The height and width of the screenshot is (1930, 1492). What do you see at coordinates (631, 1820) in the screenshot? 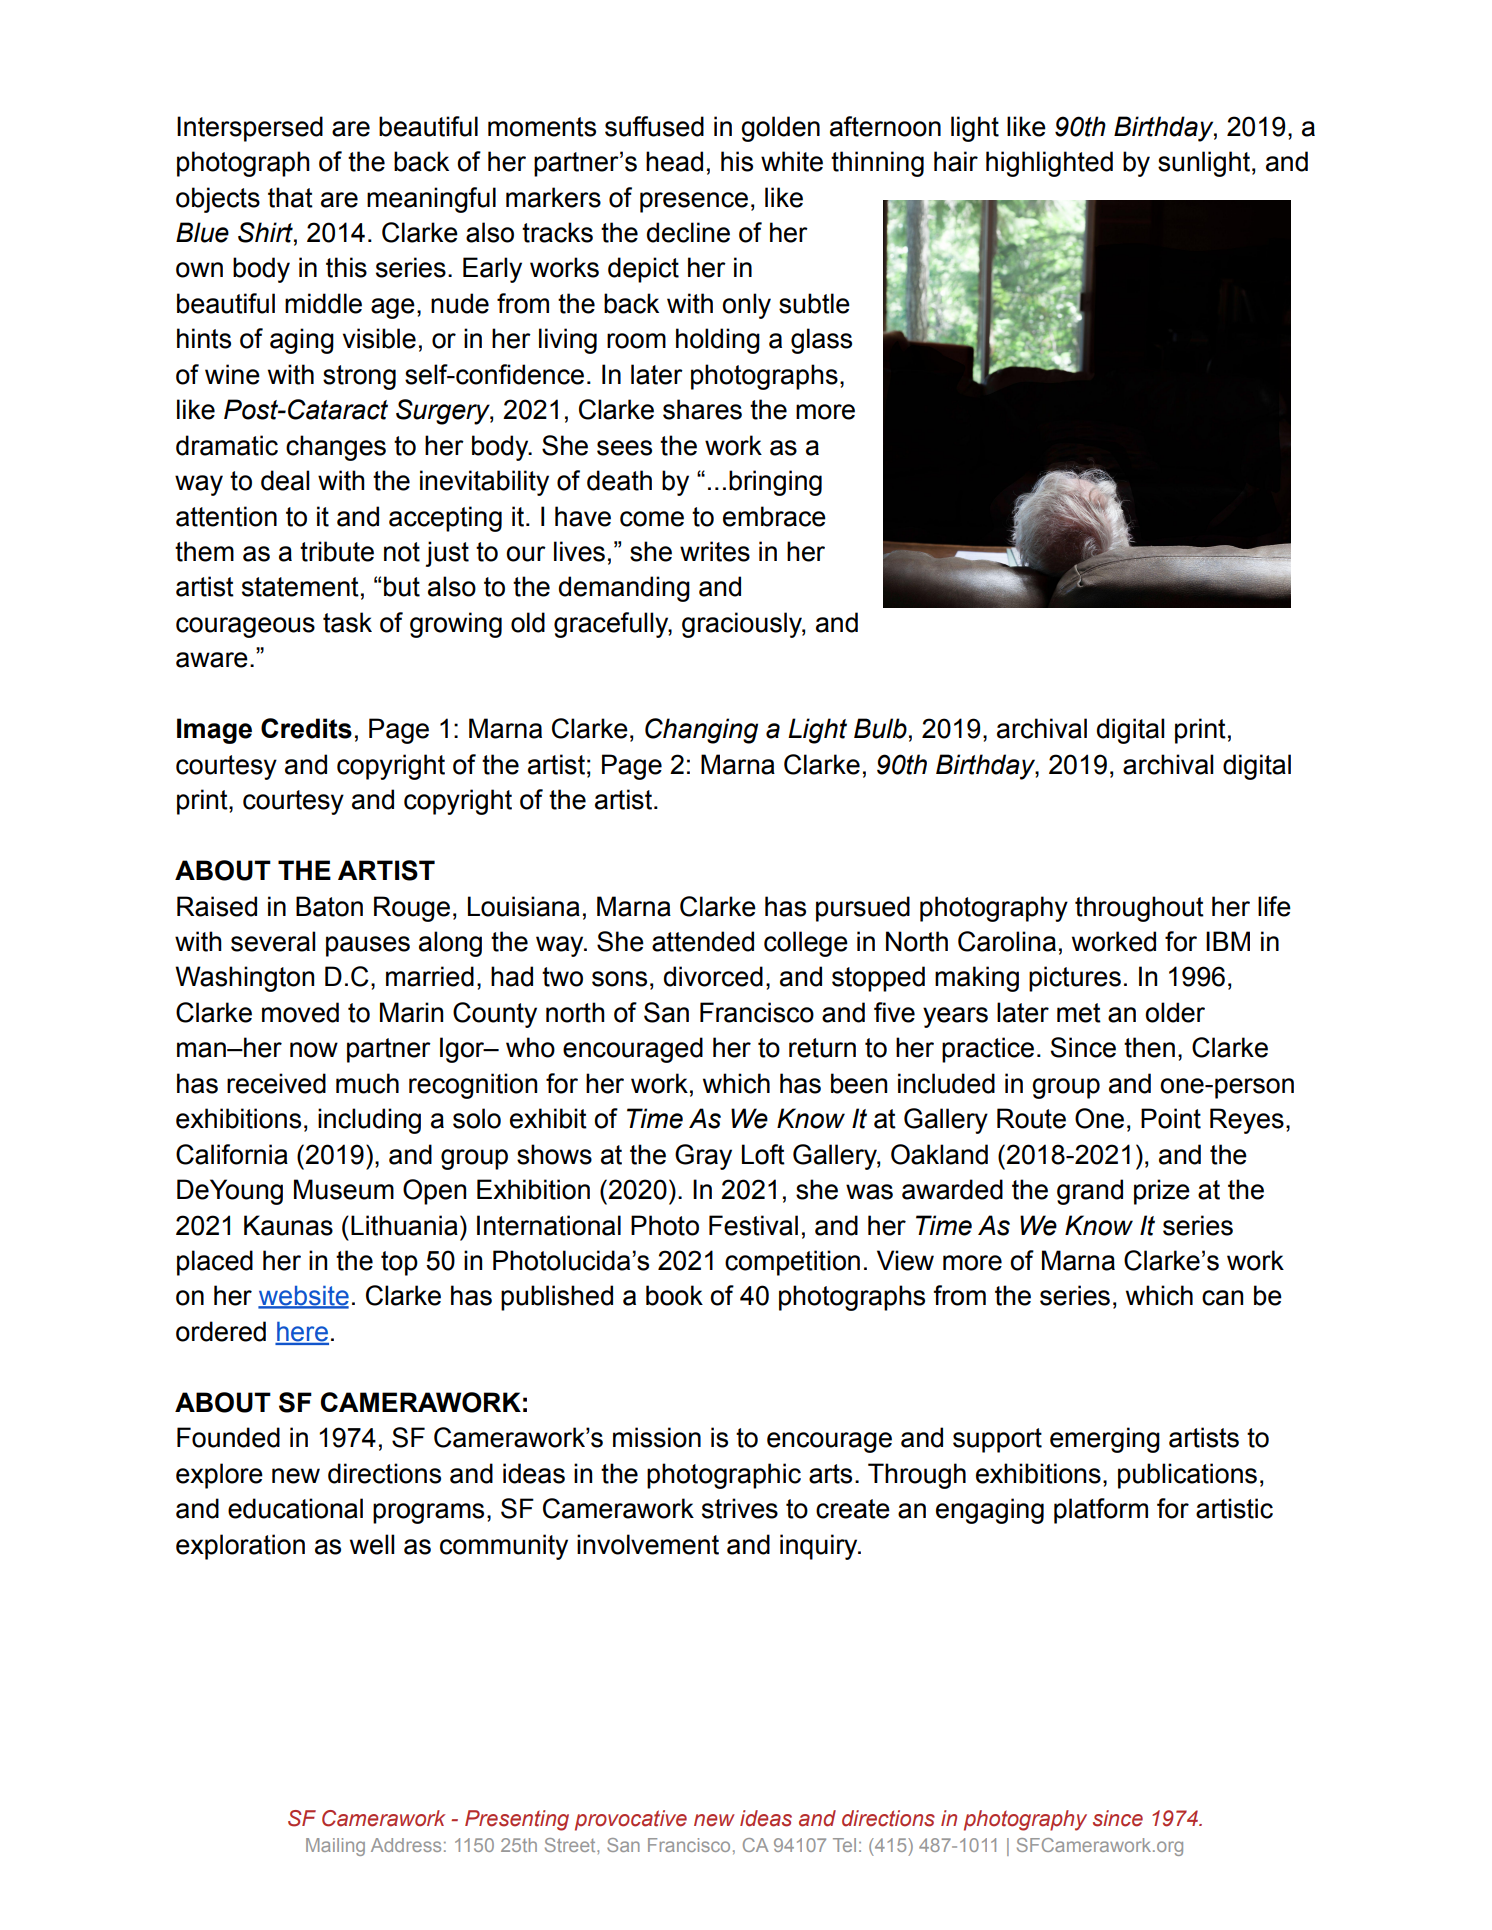
I see `provocative` at bounding box center [631, 1820].
